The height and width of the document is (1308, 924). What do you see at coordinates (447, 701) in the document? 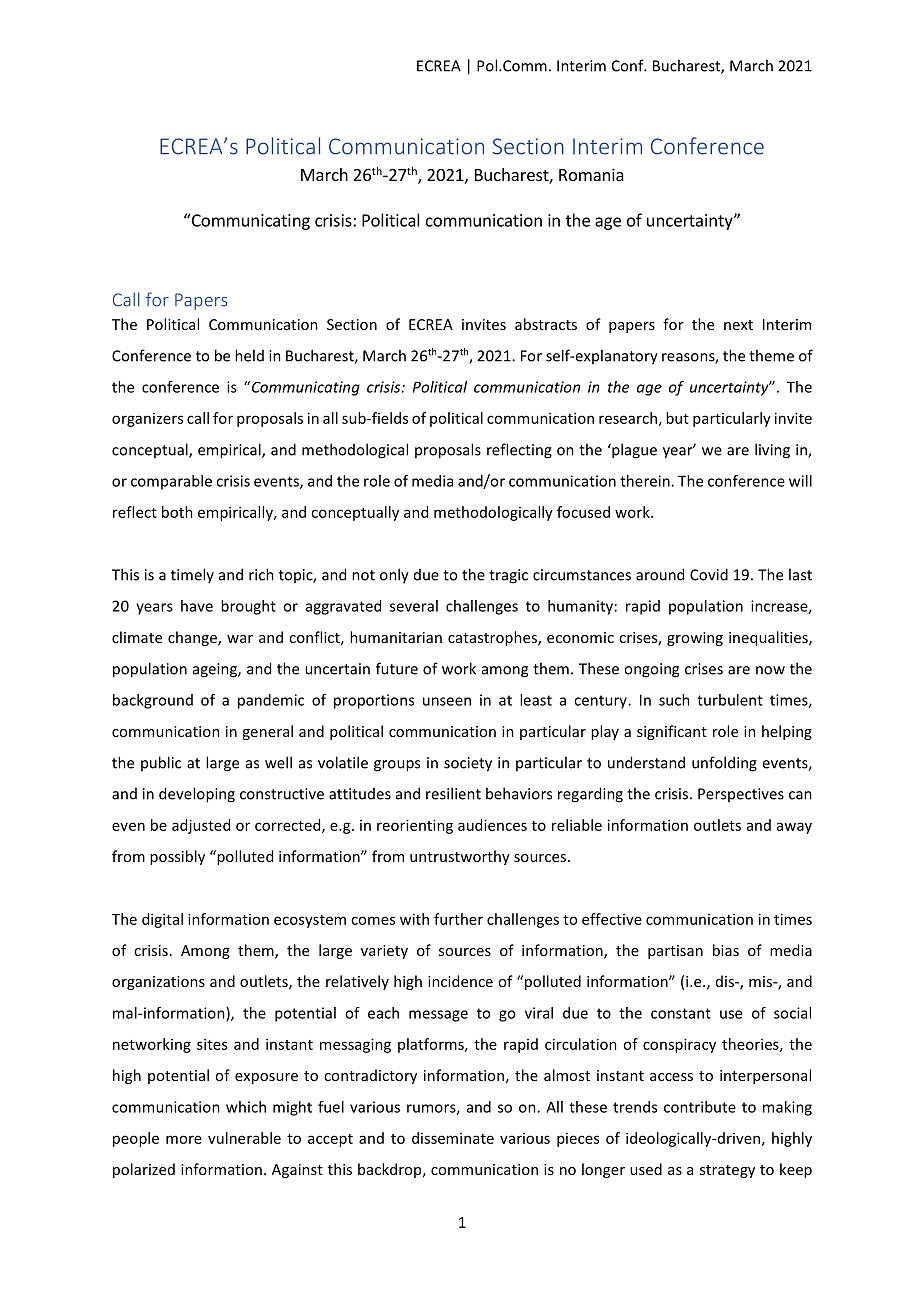
I see `unseen` at bounding box center [447, 701].
